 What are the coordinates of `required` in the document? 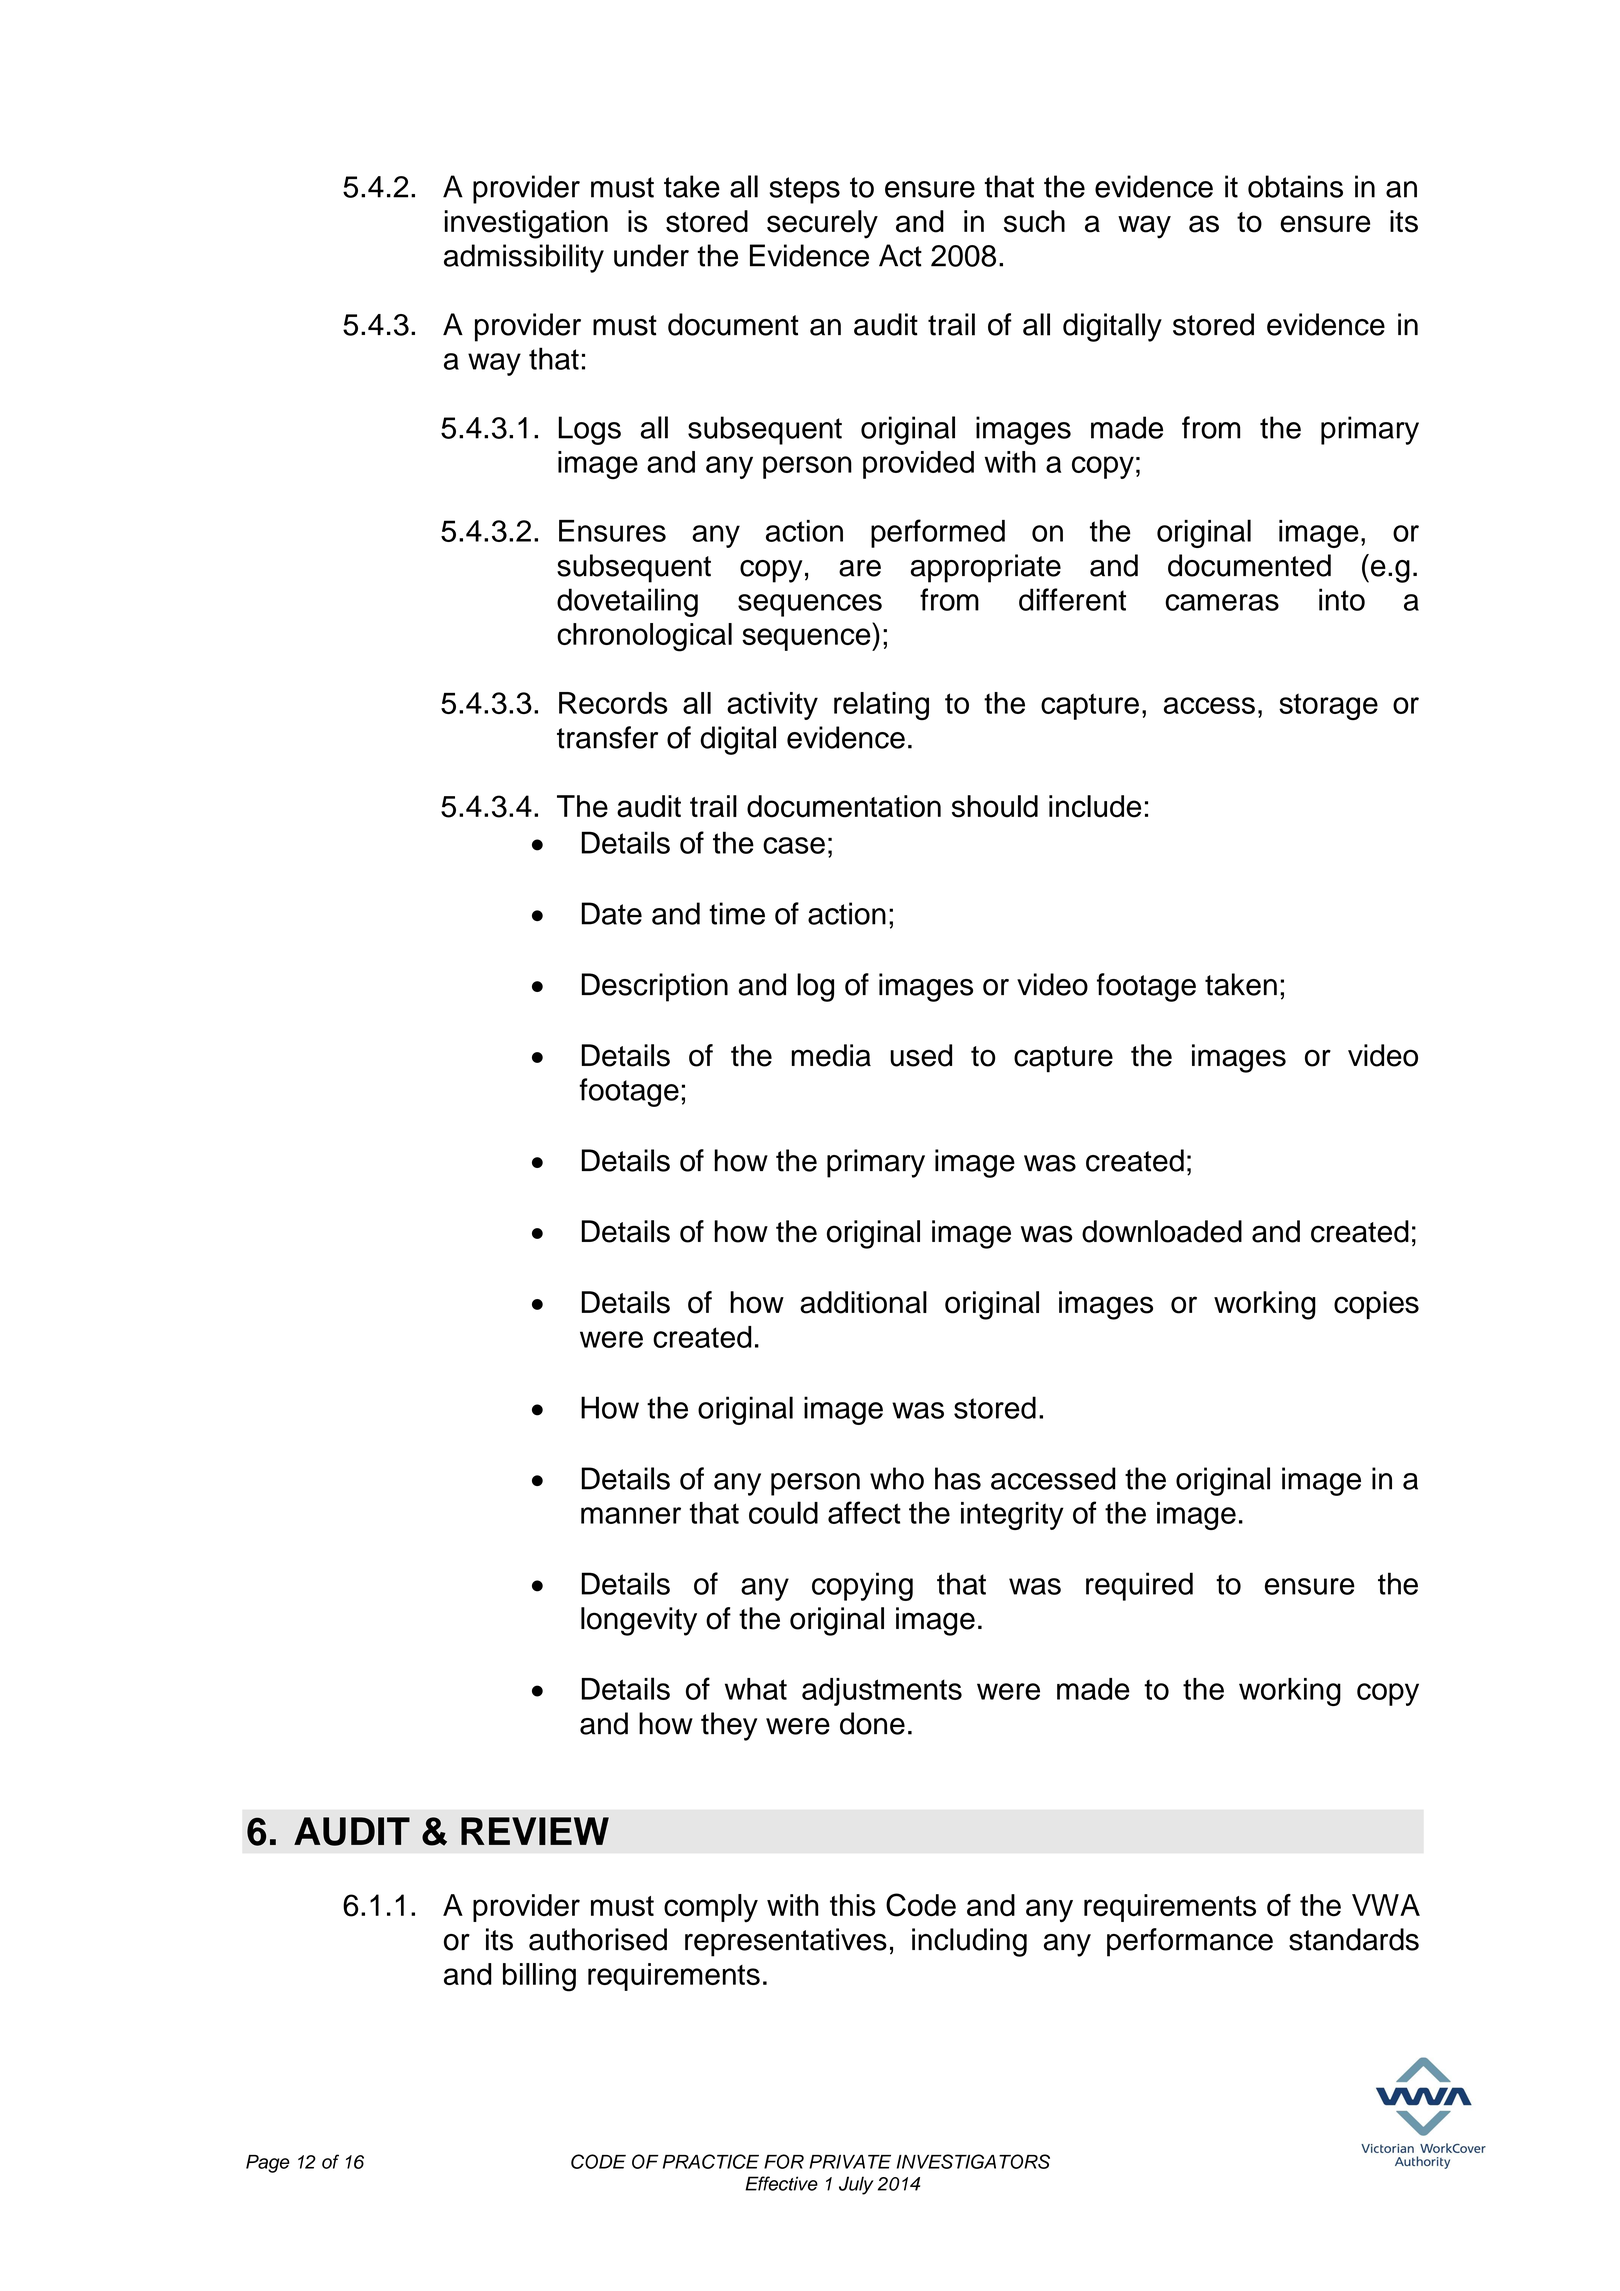 It's located at (1139, 1586).
